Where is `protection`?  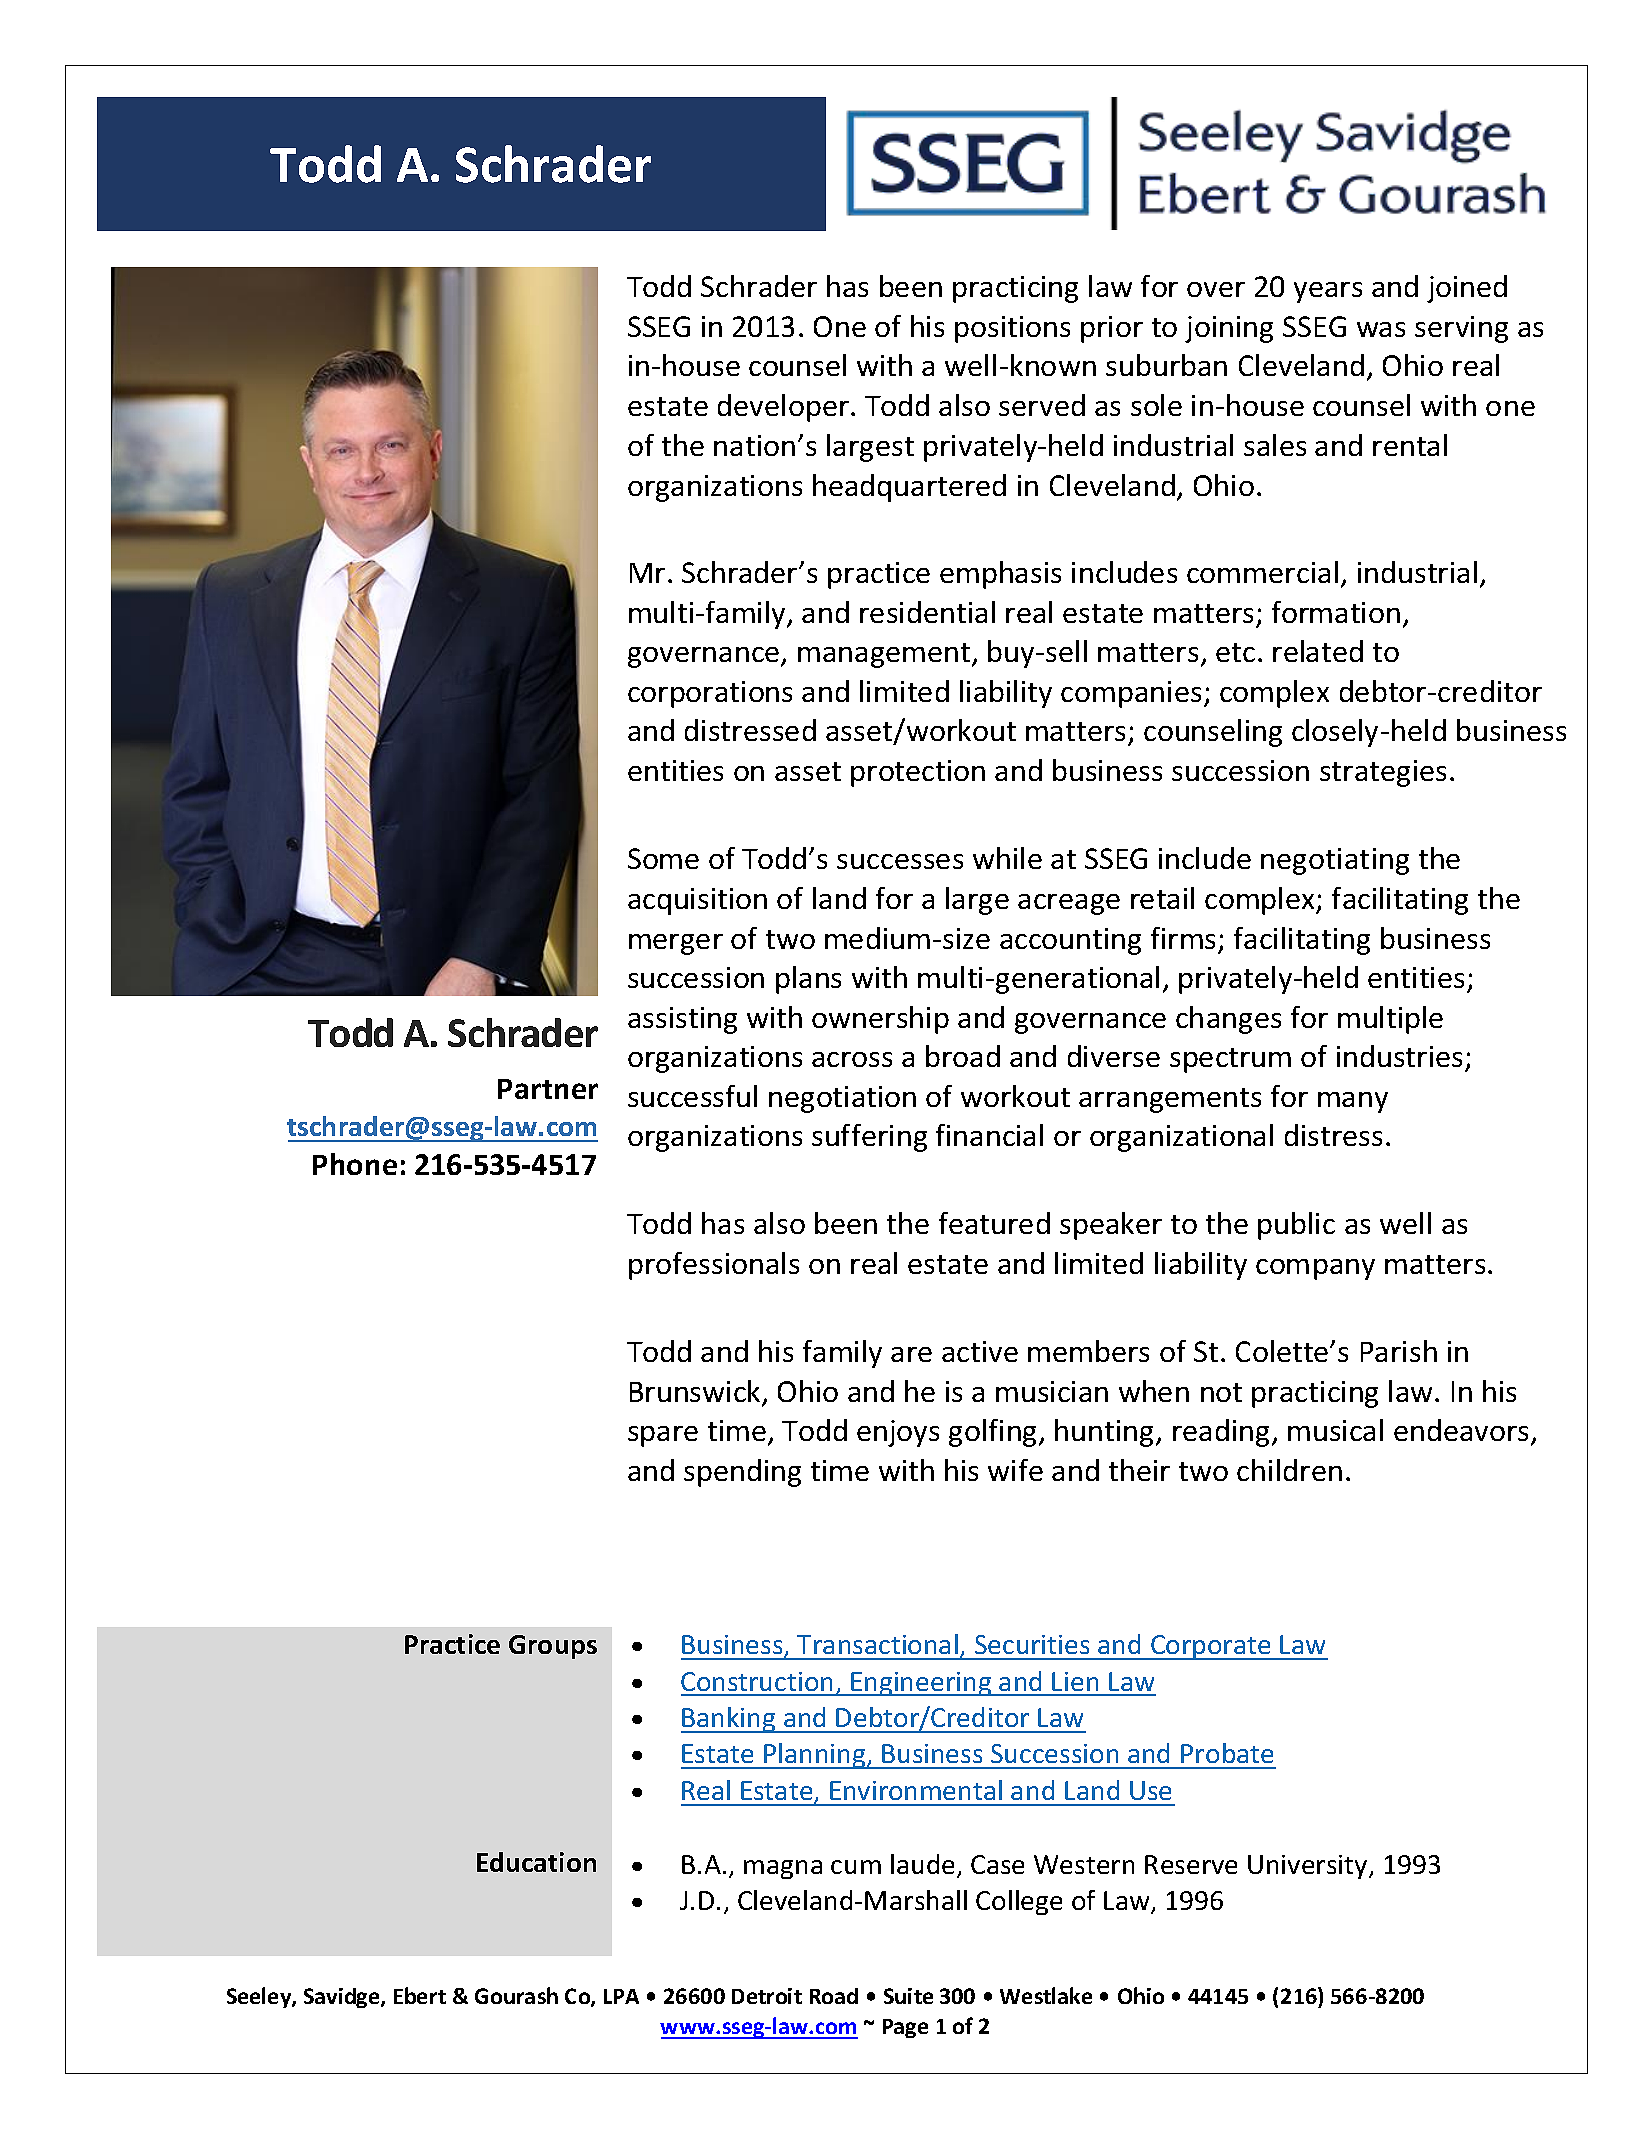 protection is located at coordinates (918, 773).
